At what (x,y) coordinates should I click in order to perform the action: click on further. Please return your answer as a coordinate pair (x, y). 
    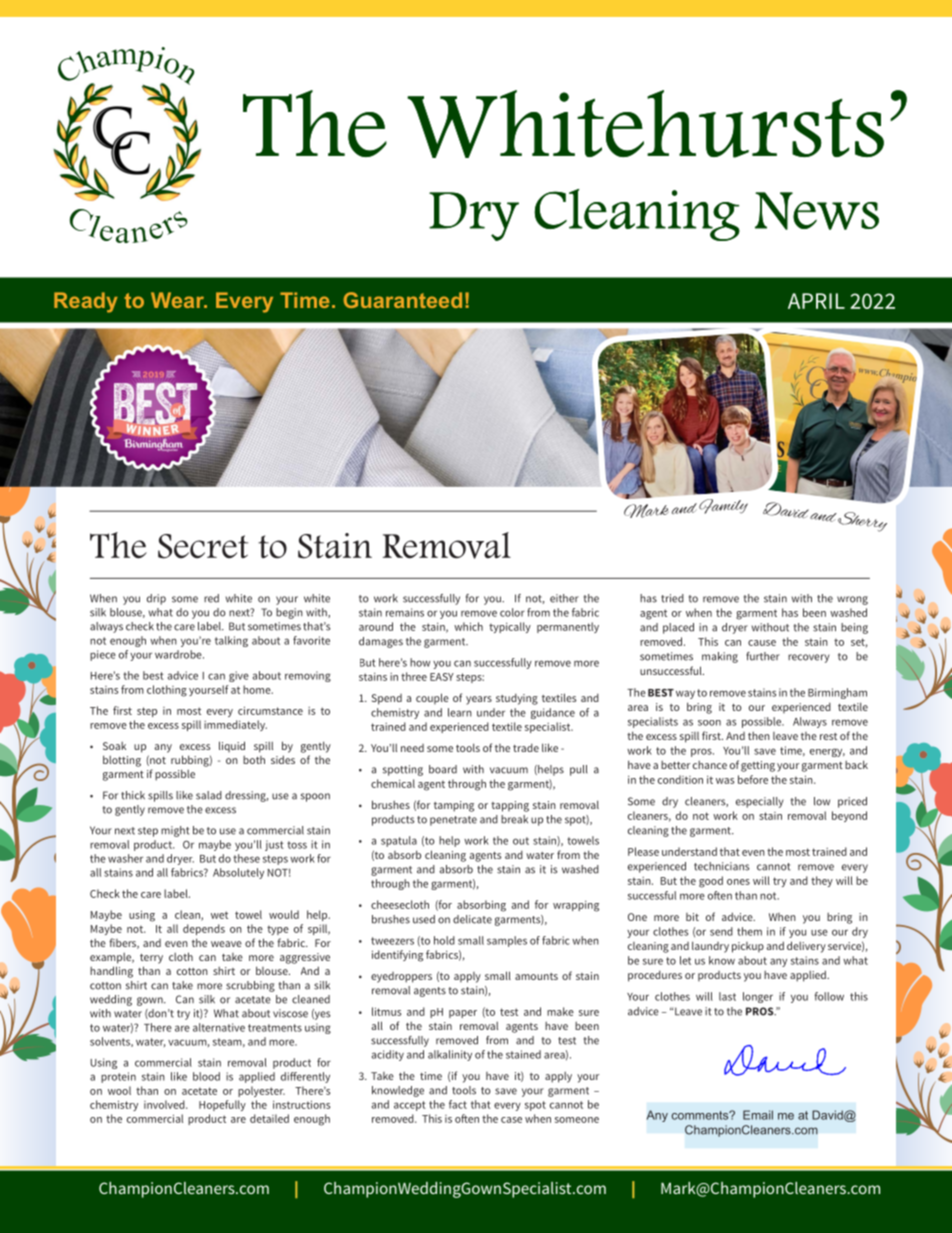
    Looking at the image, I should click on (763, 656).
